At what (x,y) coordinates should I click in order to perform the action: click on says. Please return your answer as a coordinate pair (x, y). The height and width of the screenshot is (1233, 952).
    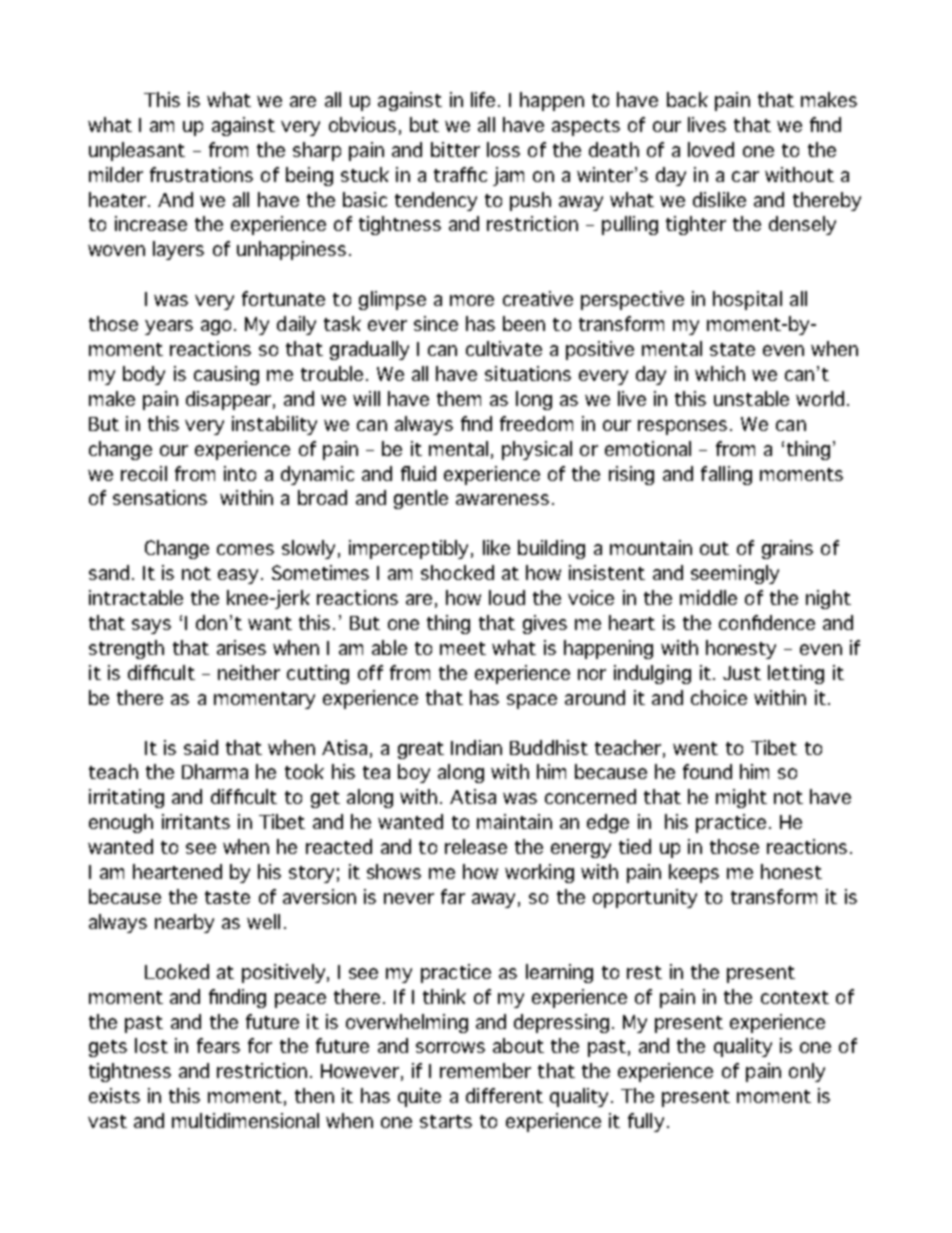
    Looking at the image, I should click on (151, 626).
